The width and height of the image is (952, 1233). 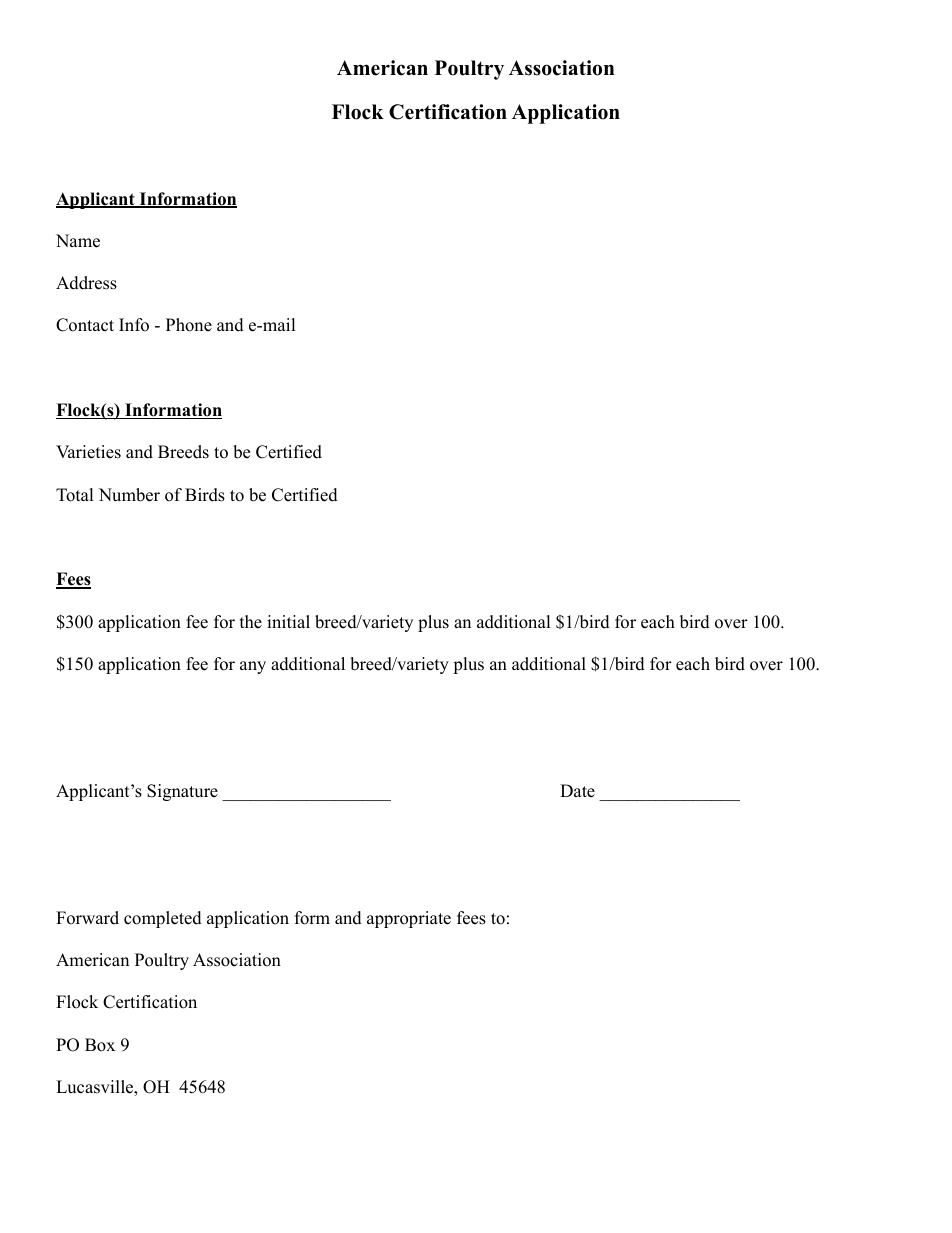 What do you see at coordinates (182, 792) in the image?
I see `Signature` at bounding box center [182, 792].
